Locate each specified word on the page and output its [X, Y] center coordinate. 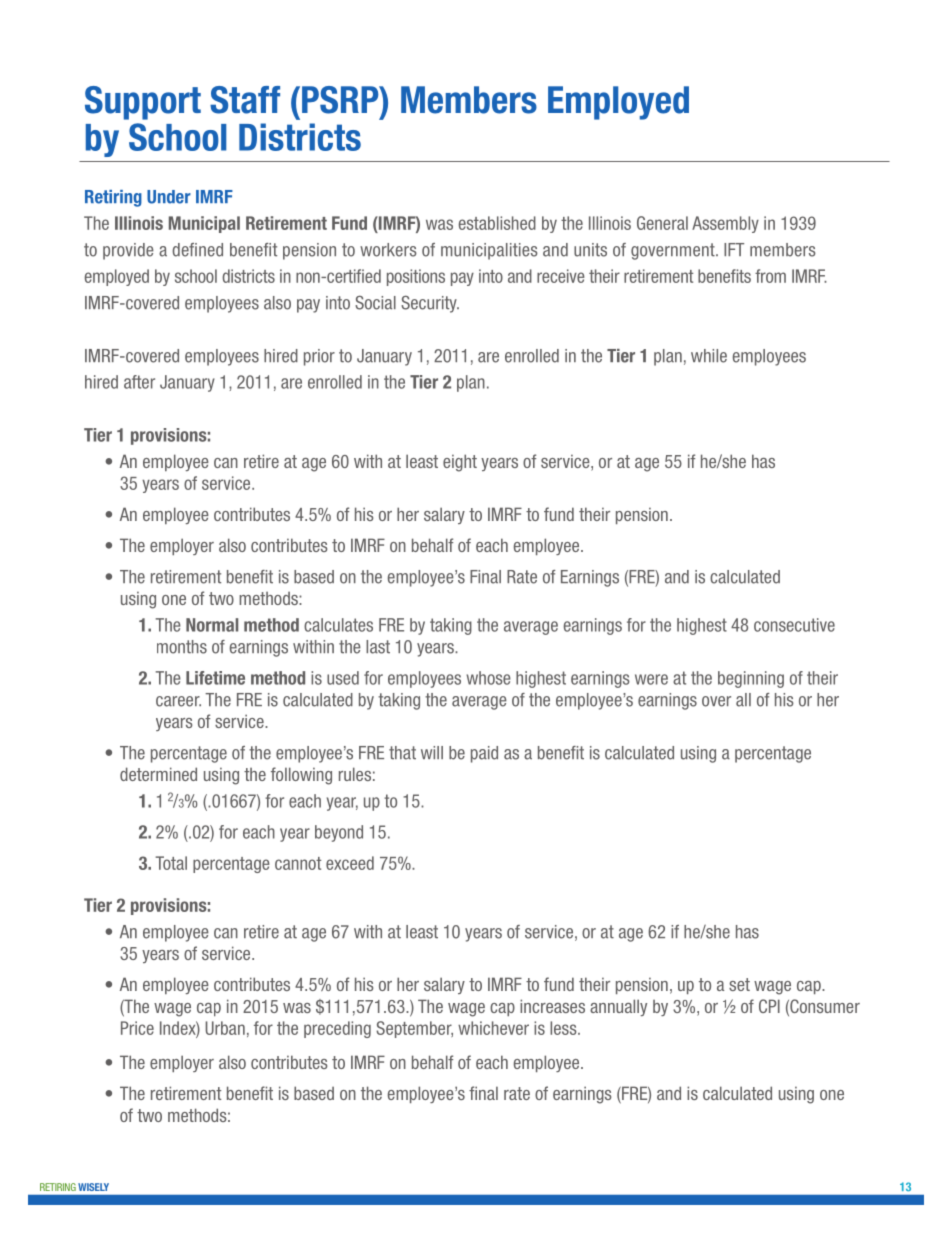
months [182, 647]
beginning [751, 679]
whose [488, 678]
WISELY [94, 1187]
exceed [350, 863]
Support [143, 103]
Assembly [725, 224]
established [497, 223]
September [414, 1029]
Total [171, 863]
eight [460, 463]
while [709, 356]
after [139, 382]
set [739, 984]
